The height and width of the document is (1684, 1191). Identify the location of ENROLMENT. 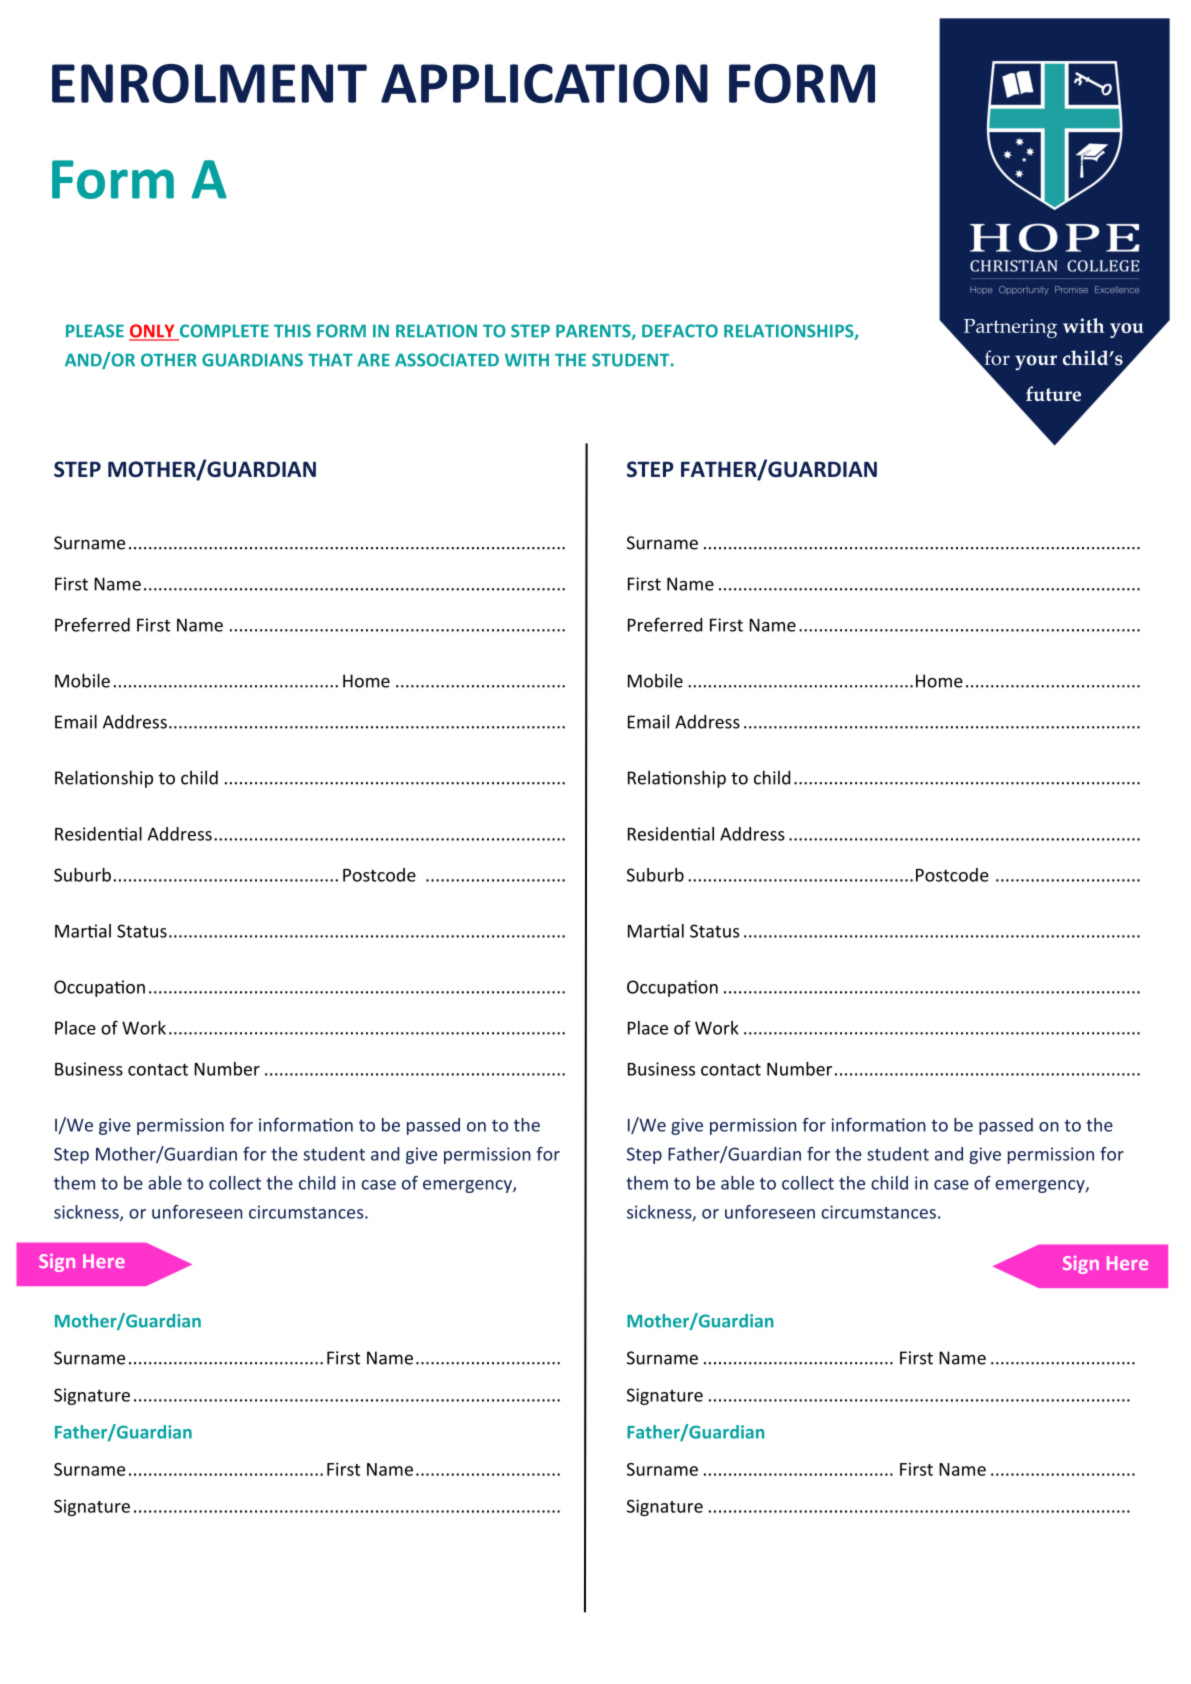
(209, 83).
